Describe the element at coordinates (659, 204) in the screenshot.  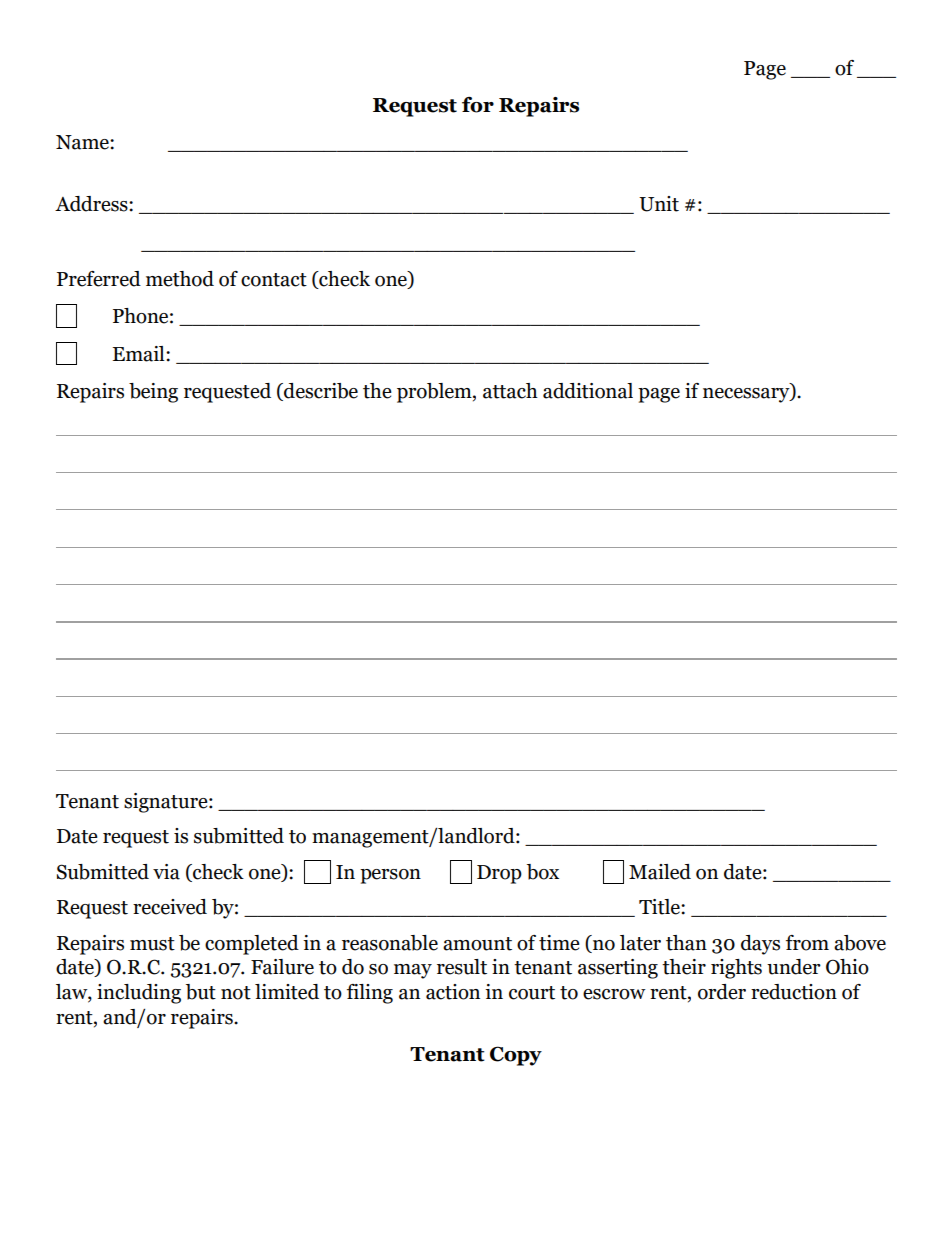
I see `Unit` at that location.
